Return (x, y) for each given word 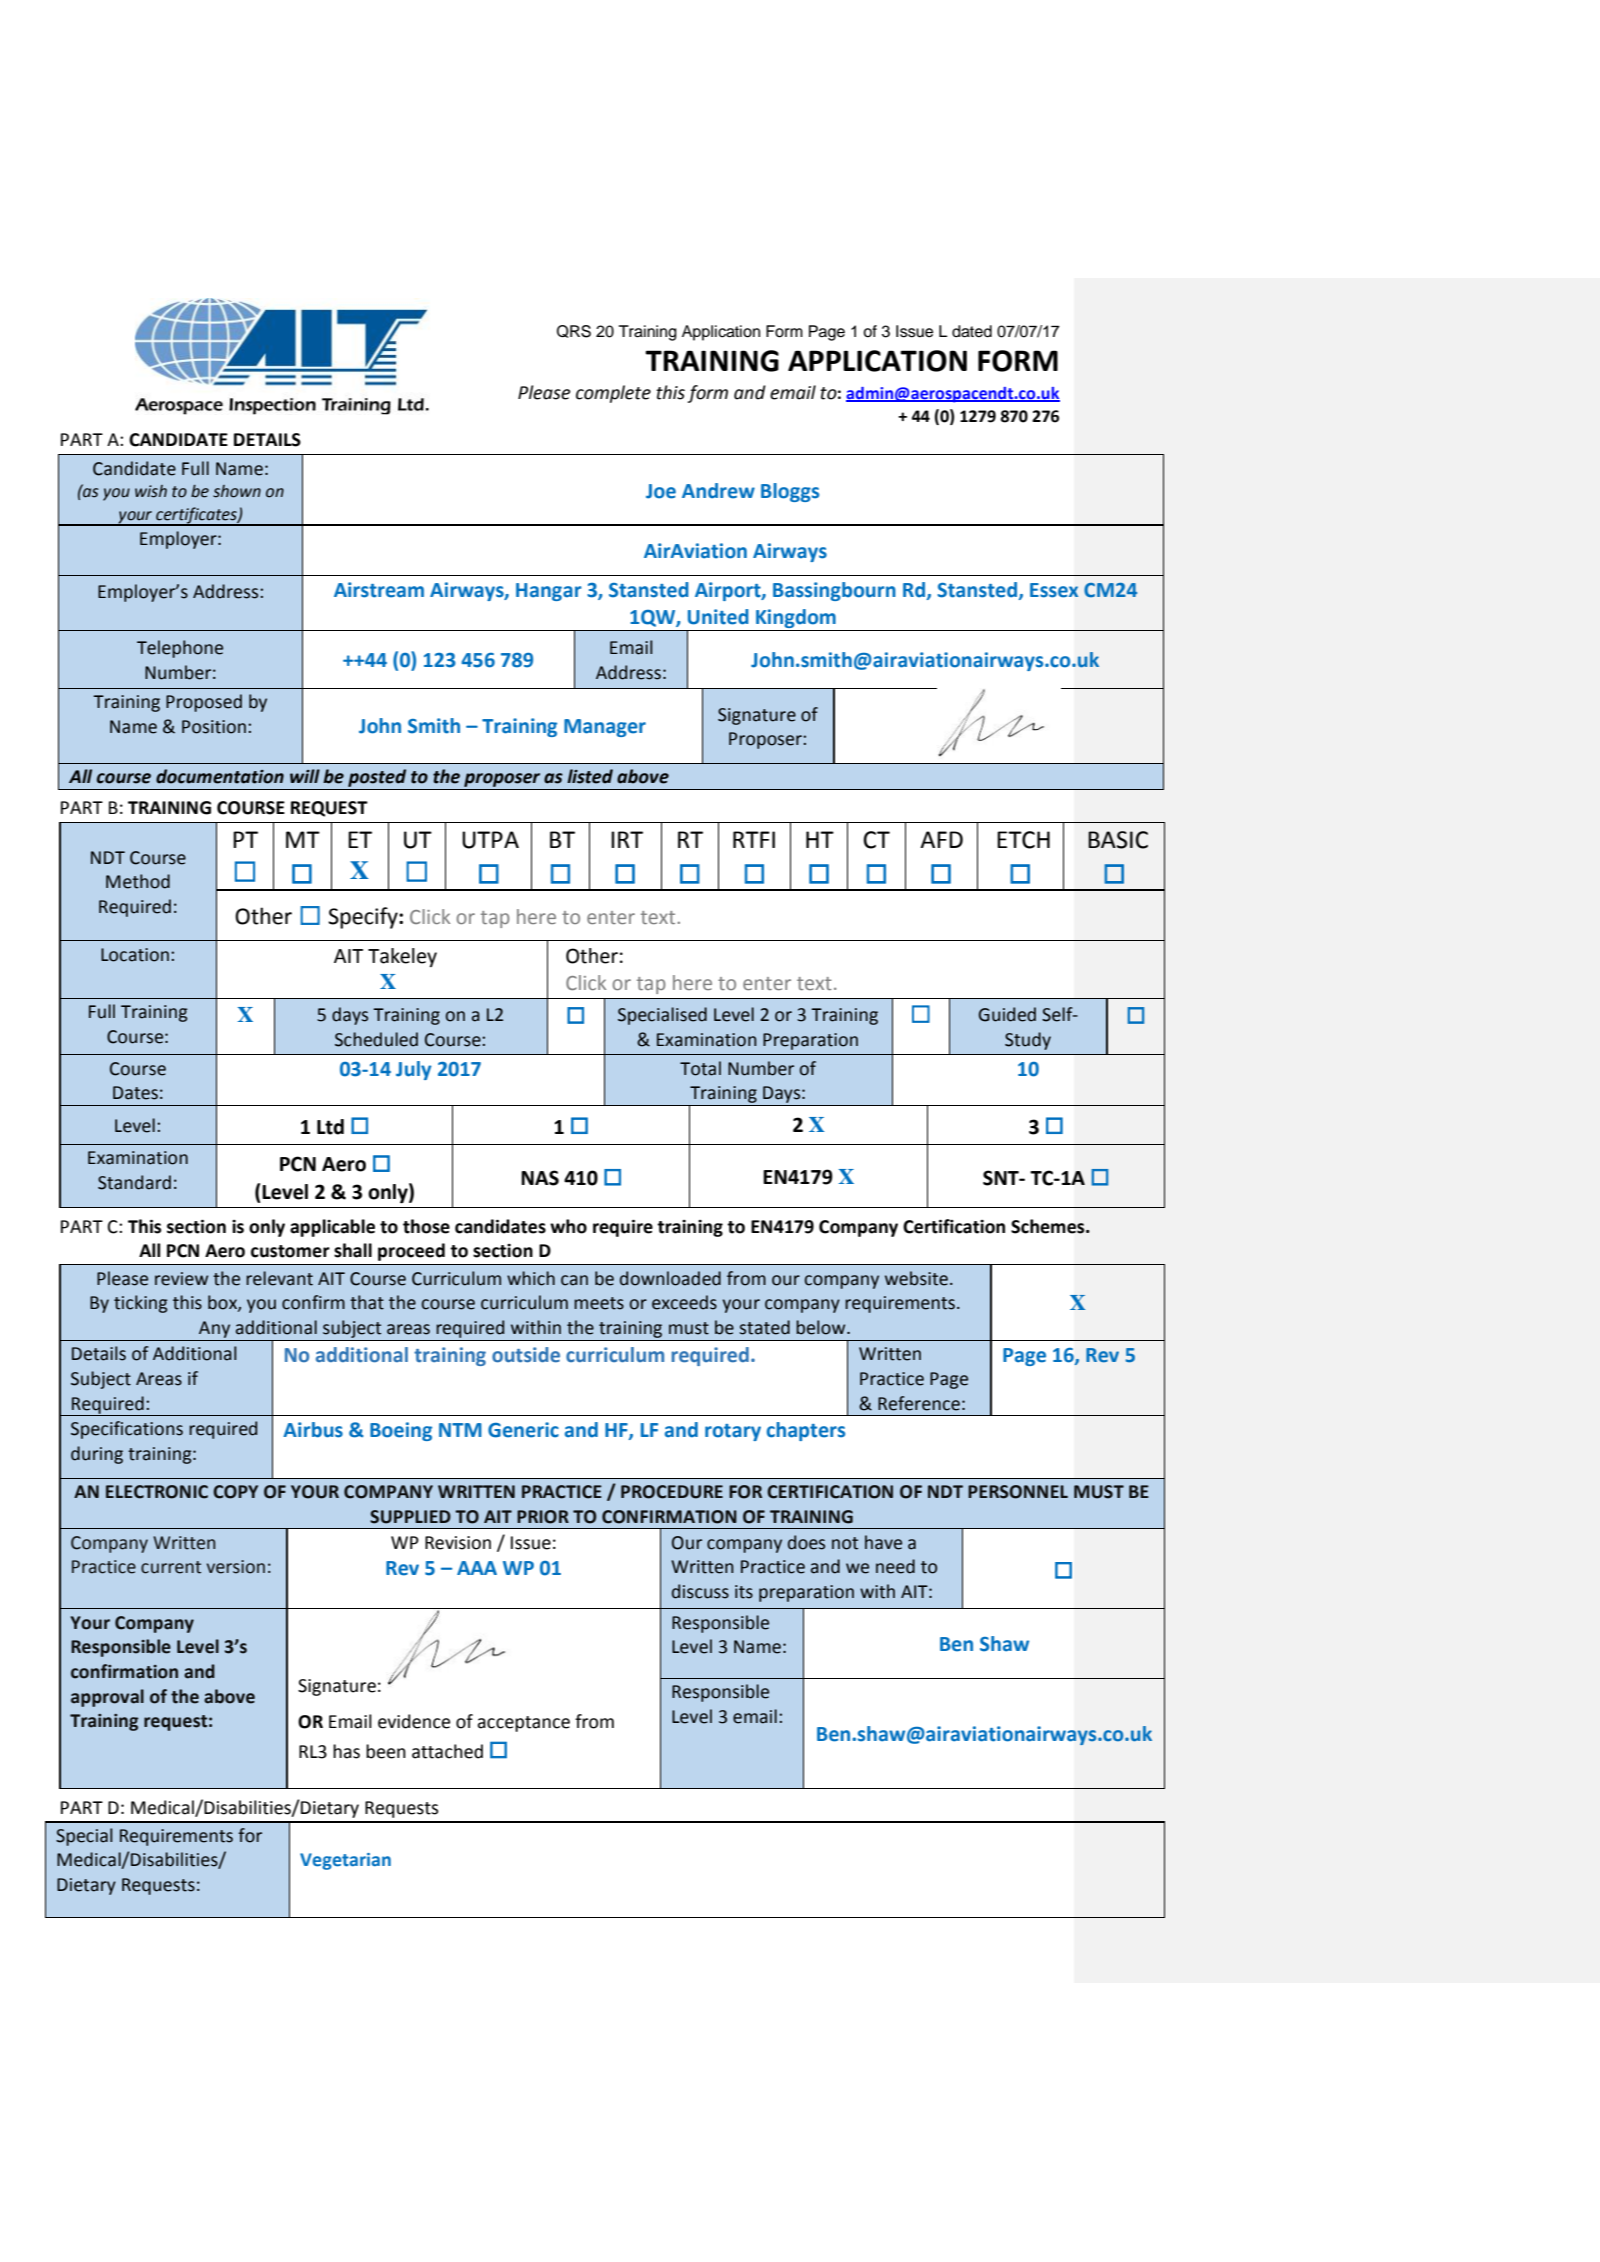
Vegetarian (345, 1861)
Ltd (330, 1127)
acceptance (523, 1724)
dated (972, 331)
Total (700, 1068)
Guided (1007, 1014)
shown (237, 491)
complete (613, 394)
